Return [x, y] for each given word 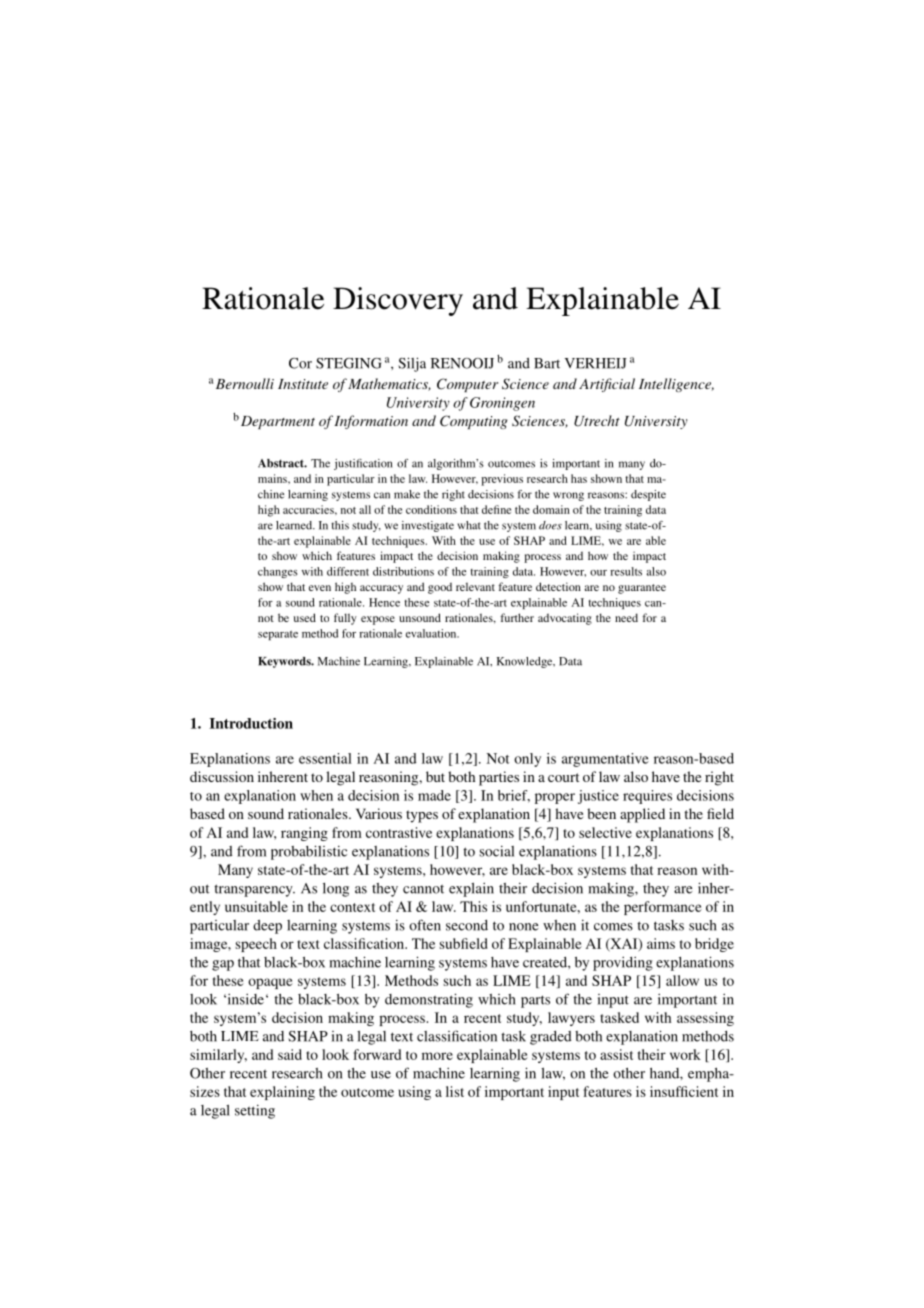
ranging [304, 834]
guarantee [642, 589]
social [496, 851]
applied [642, 815]
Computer [467, 385]
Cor [300, 363]
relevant [475, 586]
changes [277, 572]
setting [255, 1112]
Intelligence [676, 385]
